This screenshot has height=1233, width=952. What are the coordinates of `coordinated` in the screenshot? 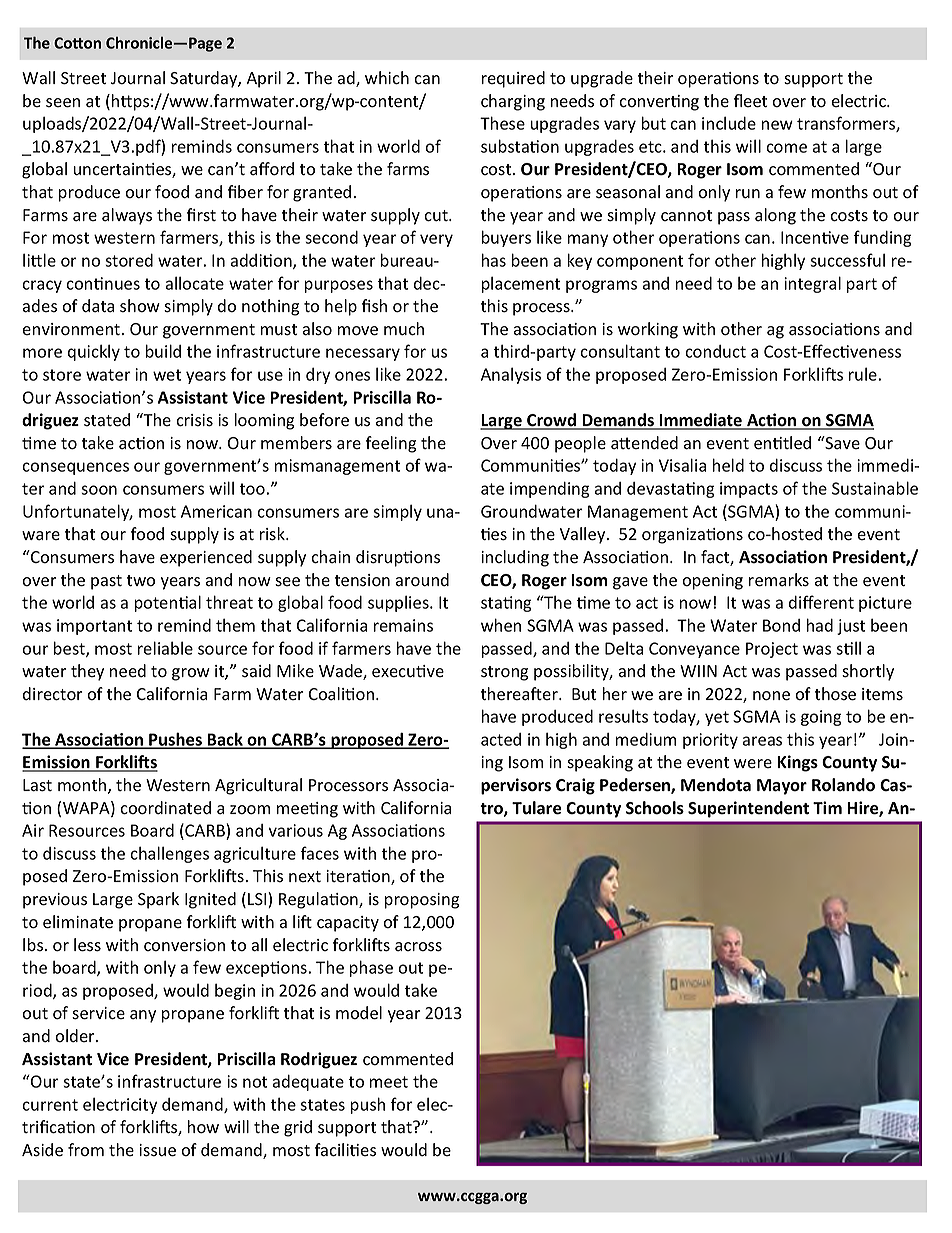 It's located at (165, 808).
